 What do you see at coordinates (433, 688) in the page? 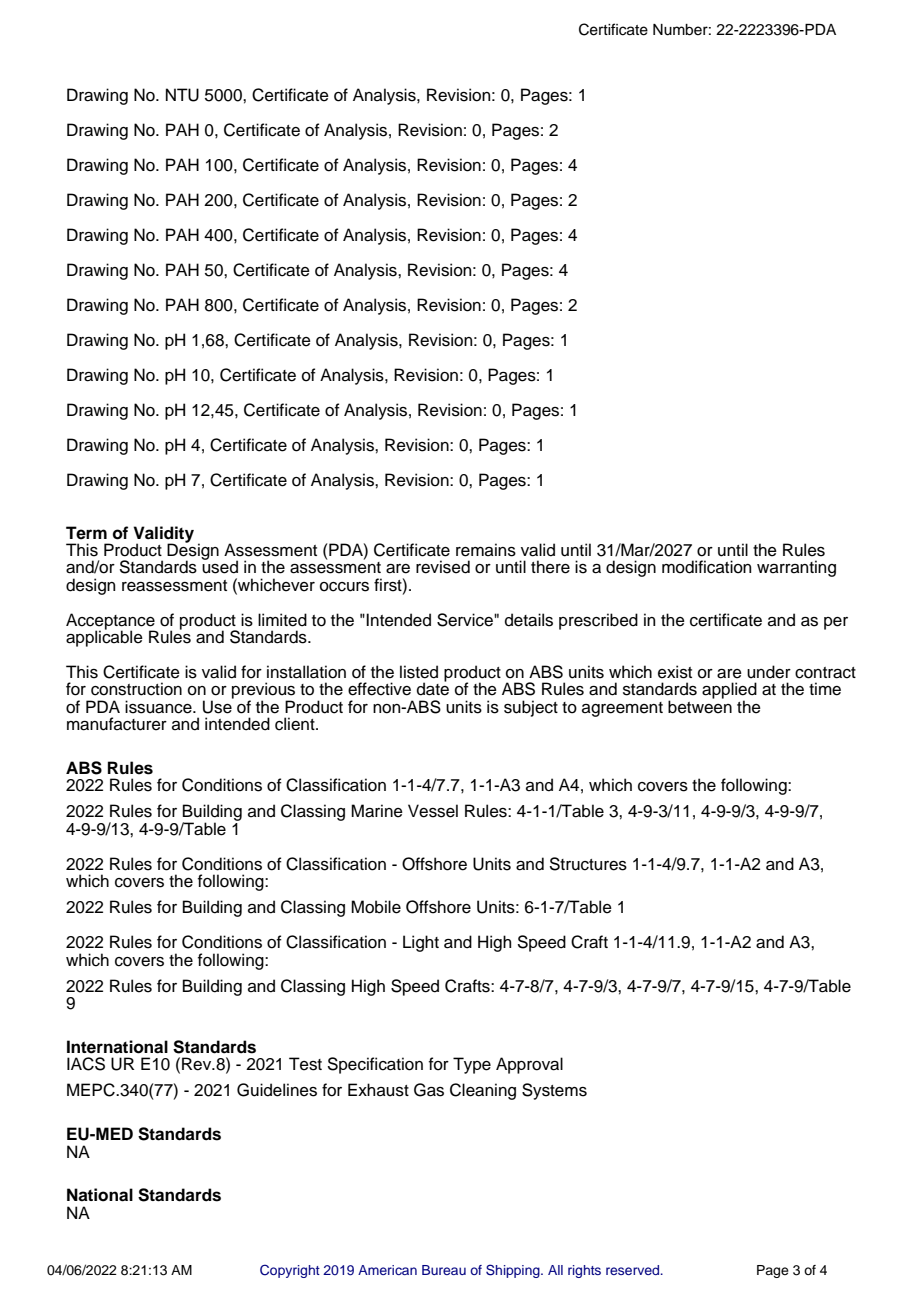
I see `date` at bounding box center [433, 688].
